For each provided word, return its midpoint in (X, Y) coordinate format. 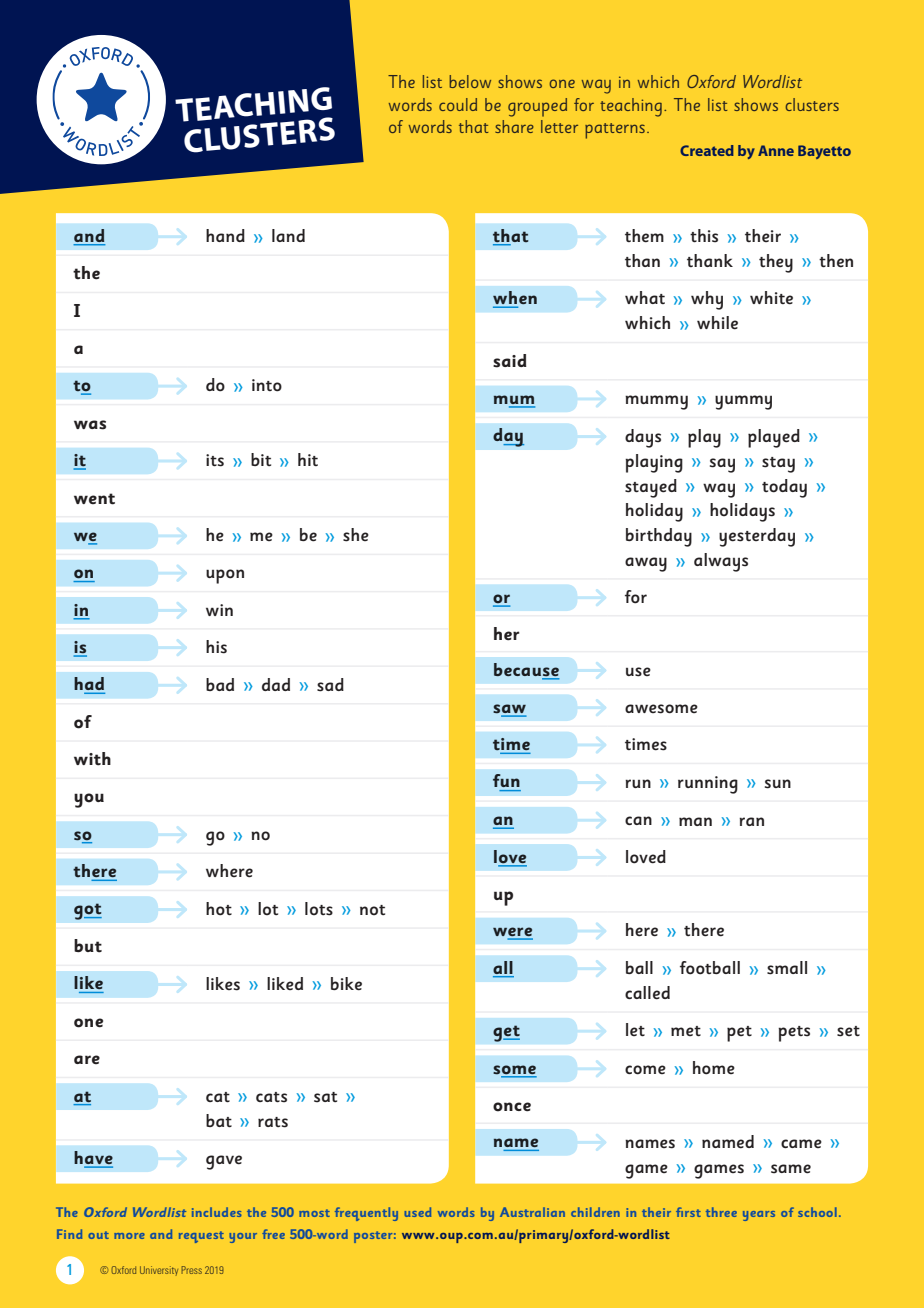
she (356, 535)
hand (225, 235)
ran (751, 821)
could (458, 104)
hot (219, 909)
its (215, 460)
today (784, 488)
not (372, 910)
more (129, 1236)
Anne (776, 150)
